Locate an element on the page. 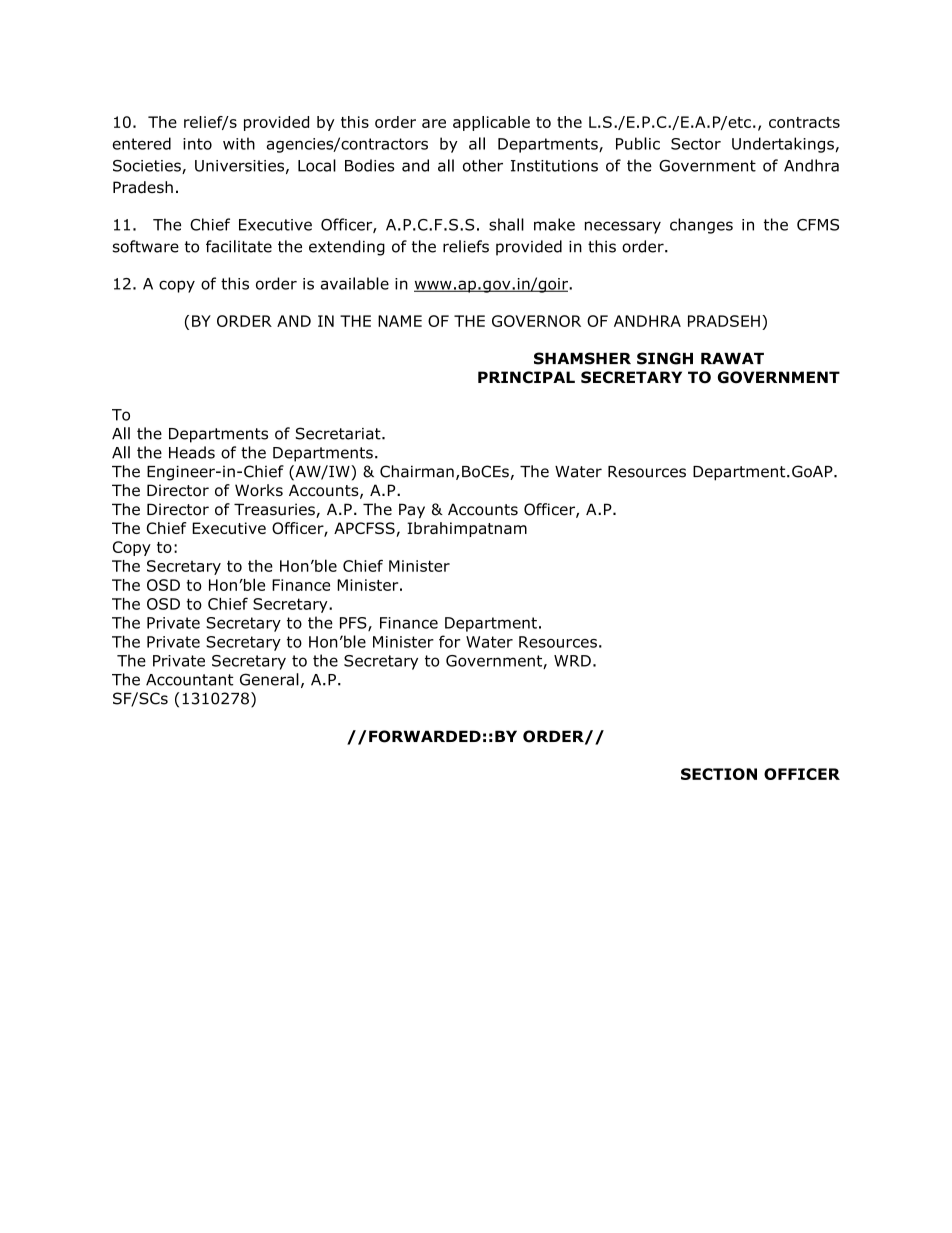 This document has height=1233, width=952. Accountant is located at coordinates (189, 680).
